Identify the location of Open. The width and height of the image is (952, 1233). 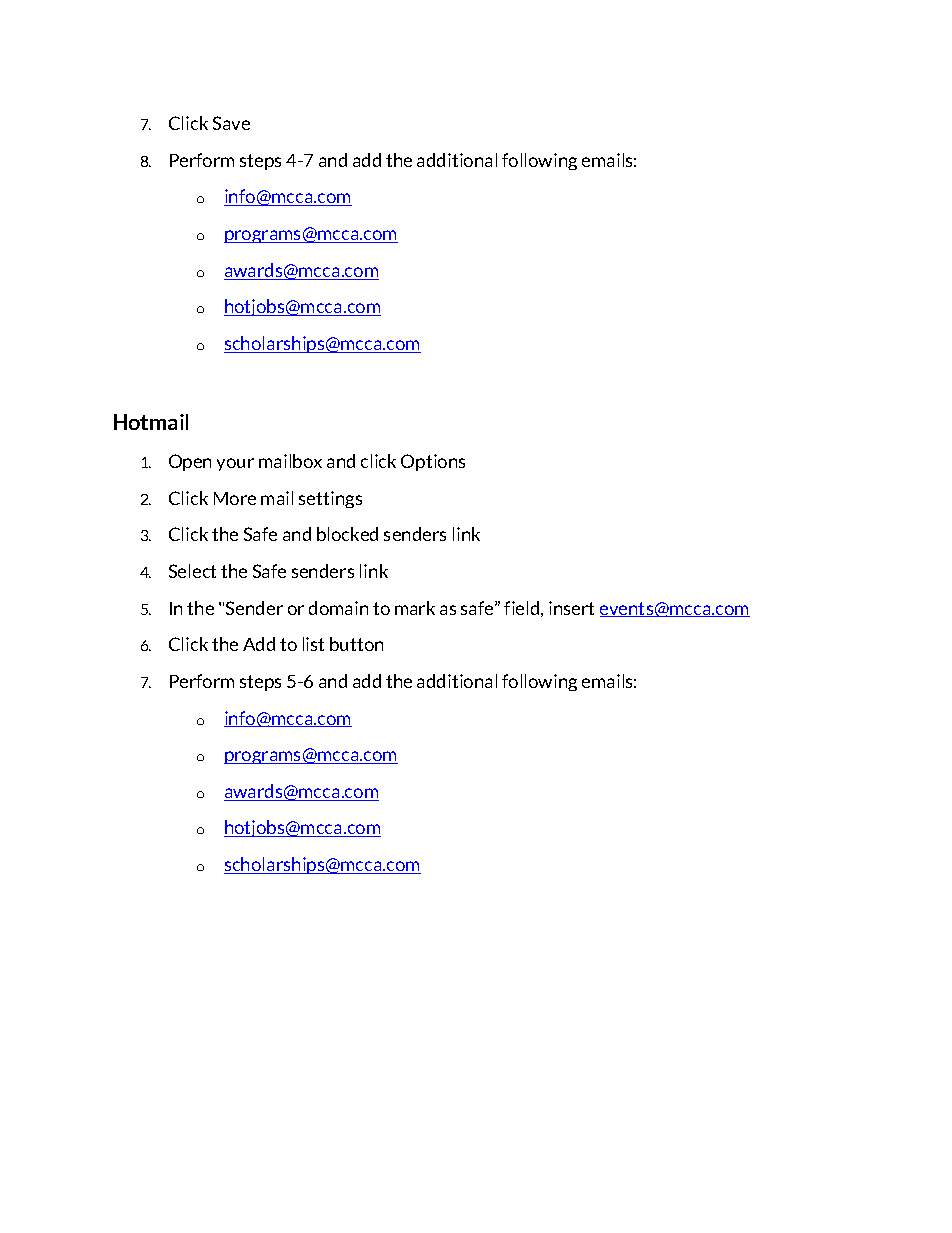
(190, 462).
